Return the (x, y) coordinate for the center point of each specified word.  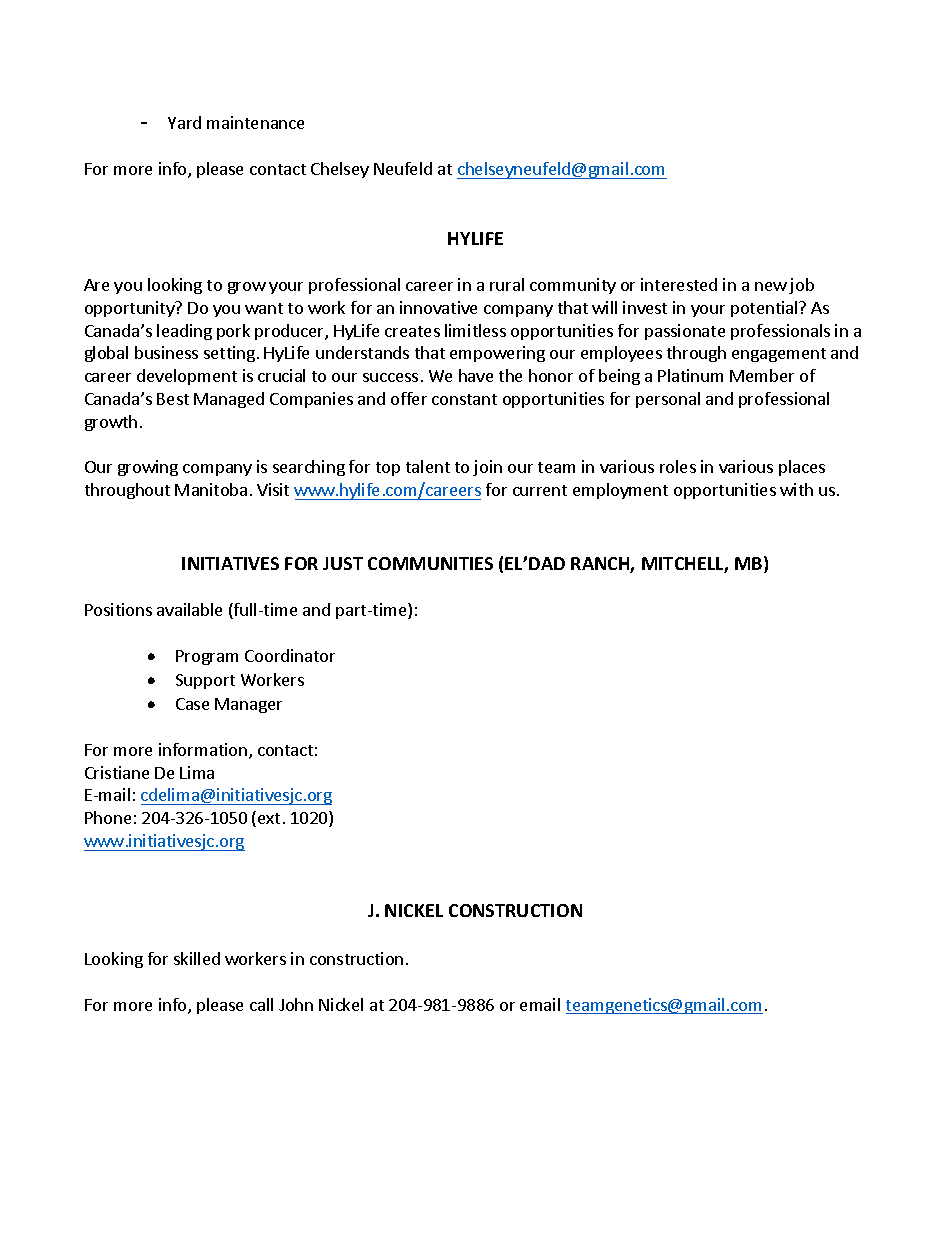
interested (679, 284)
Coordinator (290, 655)
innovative (438, 307)
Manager (248, 705)
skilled (197, 958)
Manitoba (211, 489)
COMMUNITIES (430, 563)
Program (207, 657)
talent (428, 466)
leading (184, 332)
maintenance (255, 122)
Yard (184, 122)
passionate (685, 332)
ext (269, 818)
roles (678, 466)
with (796, 489)
